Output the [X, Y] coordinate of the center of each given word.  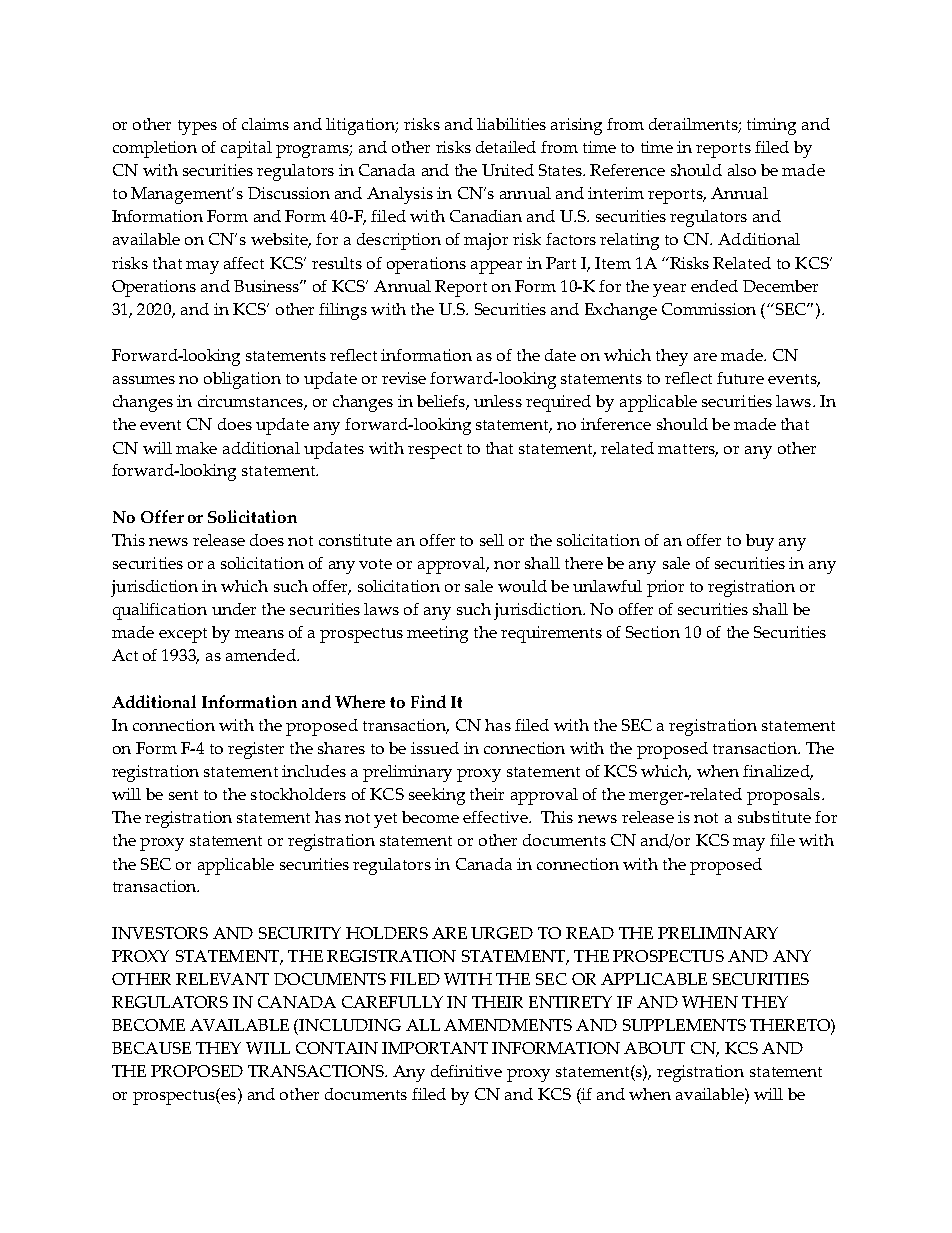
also [742, 170]
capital [246, 149]
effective [496, 817]
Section [653, 632]
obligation [242, 380]
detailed [506, 147]
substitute [774, 817]
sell [492, 540]
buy [760, 542]
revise [404, 378]
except [183, 635]
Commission [709, 309]
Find [428, 701]
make [196, 448]
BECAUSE [151, 1048]
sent [183, 795]
